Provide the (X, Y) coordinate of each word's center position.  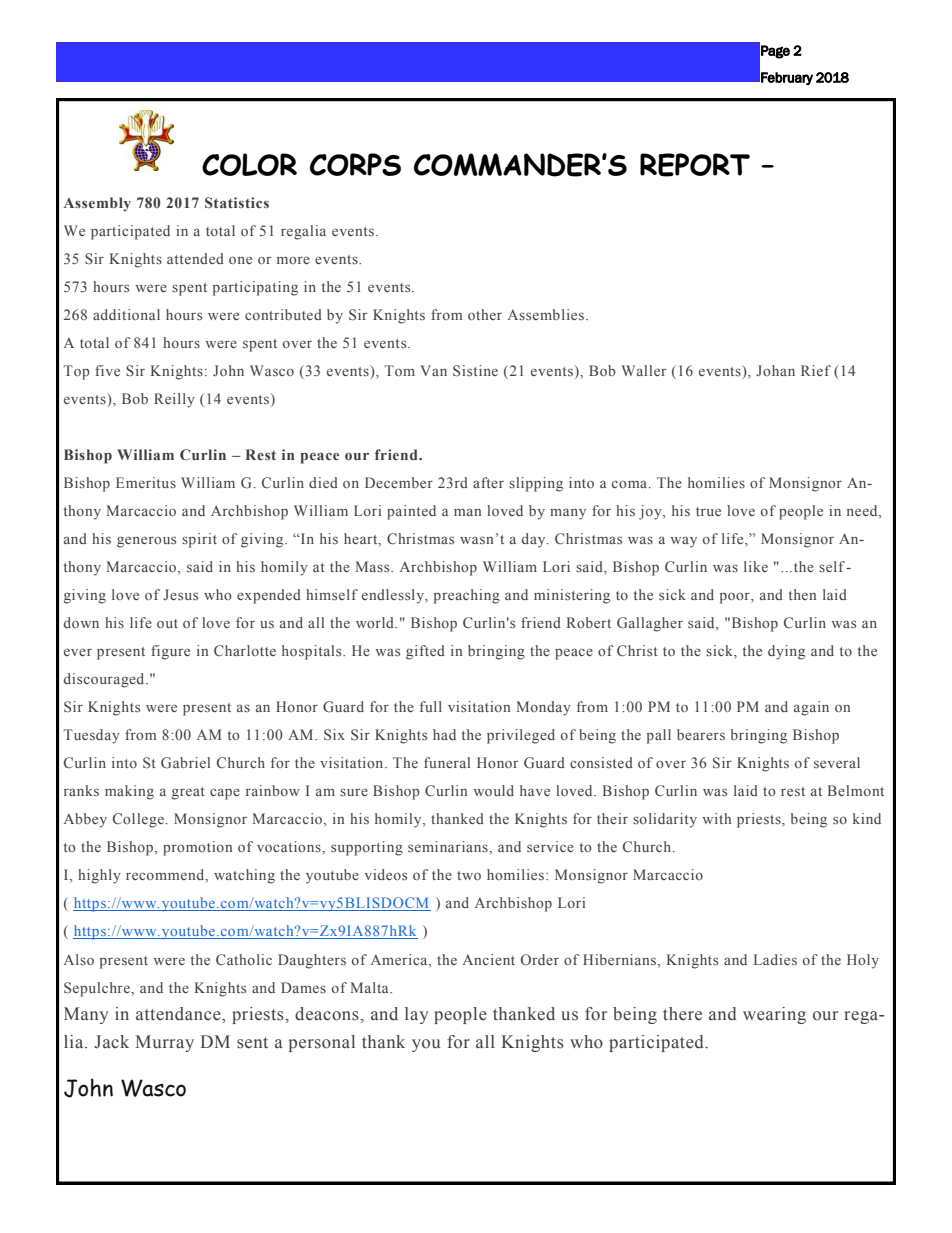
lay (416, 1015)
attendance (179, 1015)
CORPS (355, 164)
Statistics (237, 202)
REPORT (695, 165)
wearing (774, 1015)
